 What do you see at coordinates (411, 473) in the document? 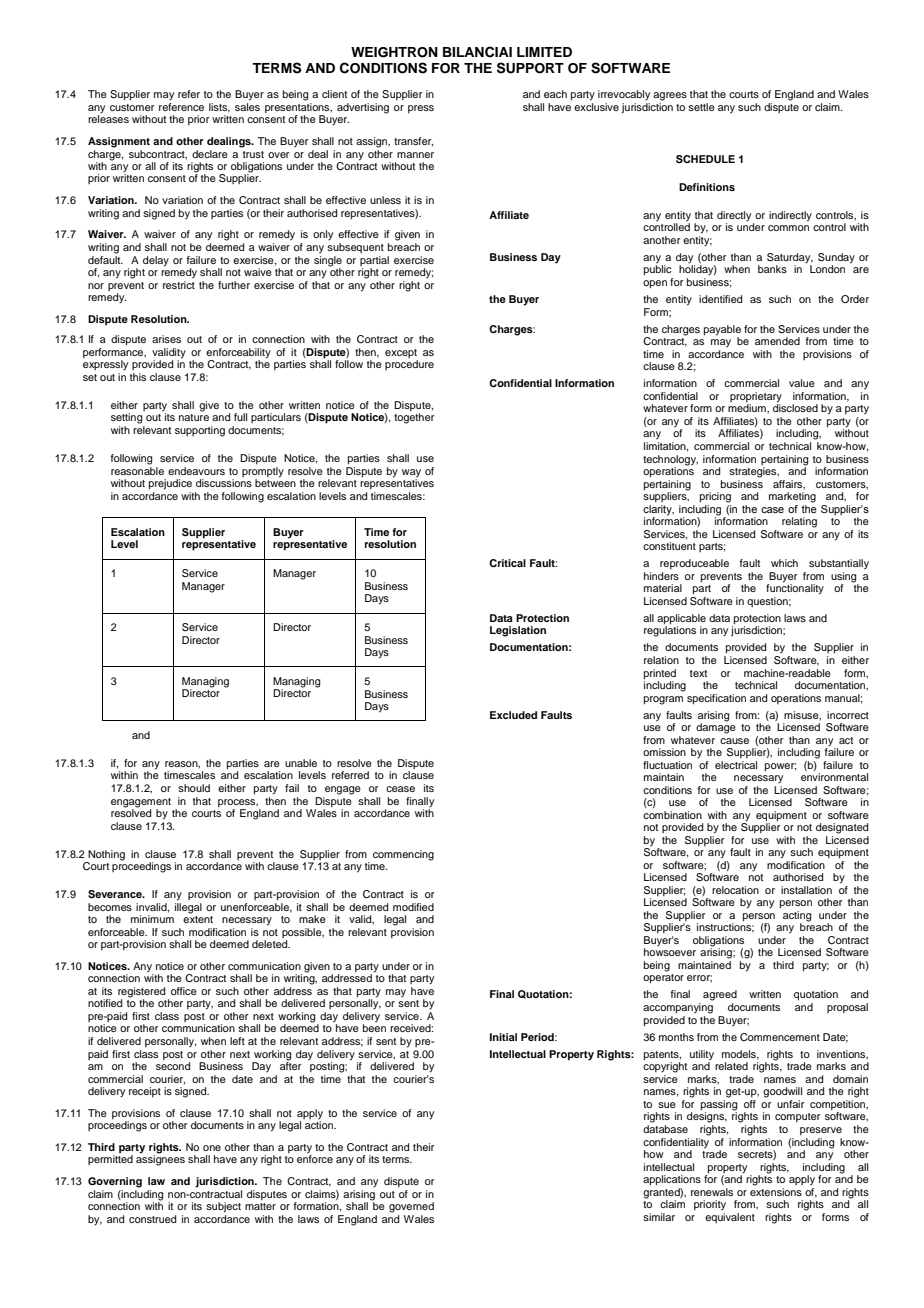
I see `way` at bounding box center [411, 473].
